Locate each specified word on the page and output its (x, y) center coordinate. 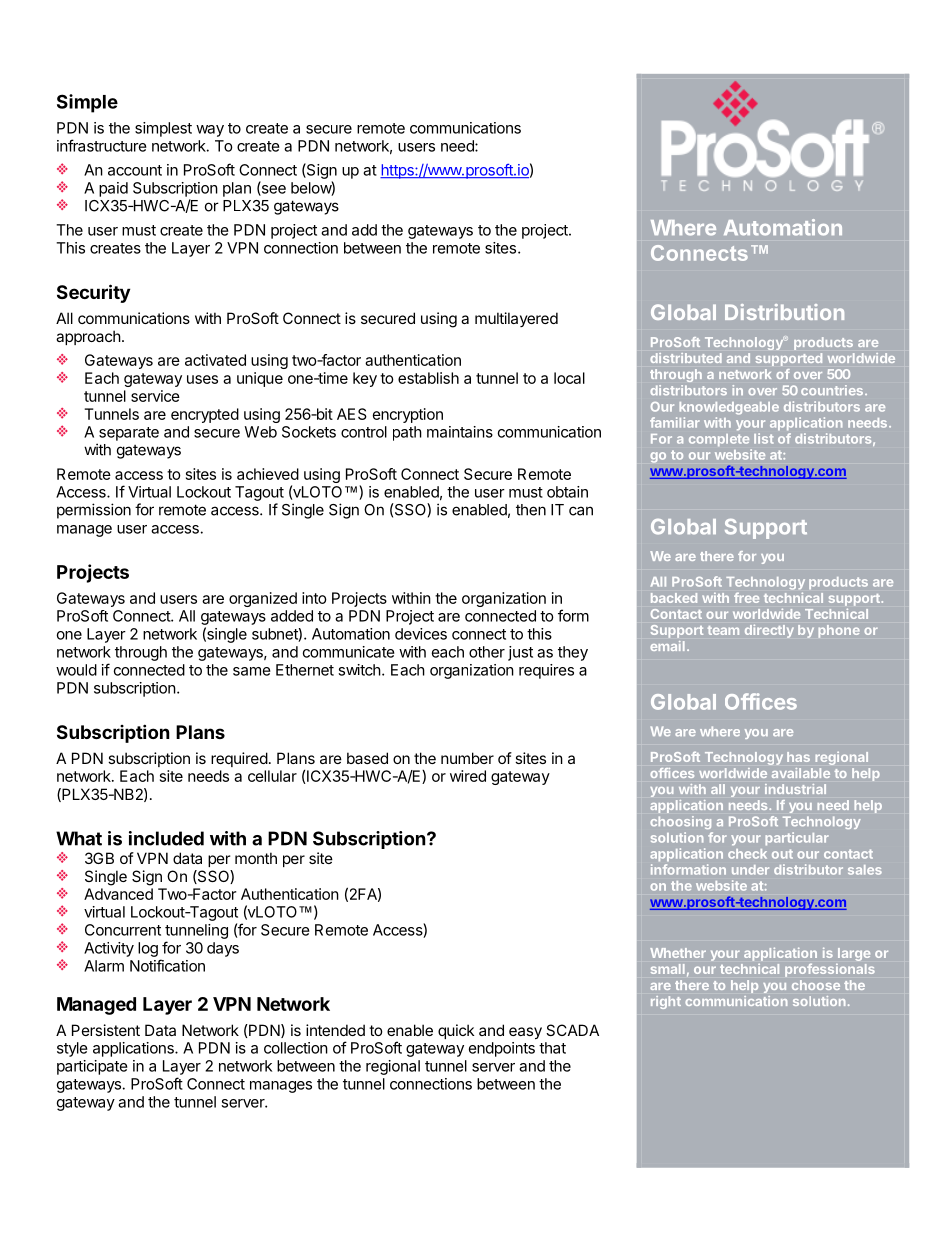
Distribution (784, 312)
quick (456, 1031)
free (746, 597)
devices (421, 634)
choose (816, 985)
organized (263, 599)
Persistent (106, 1030)
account (135, 170)
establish (428, 378)
